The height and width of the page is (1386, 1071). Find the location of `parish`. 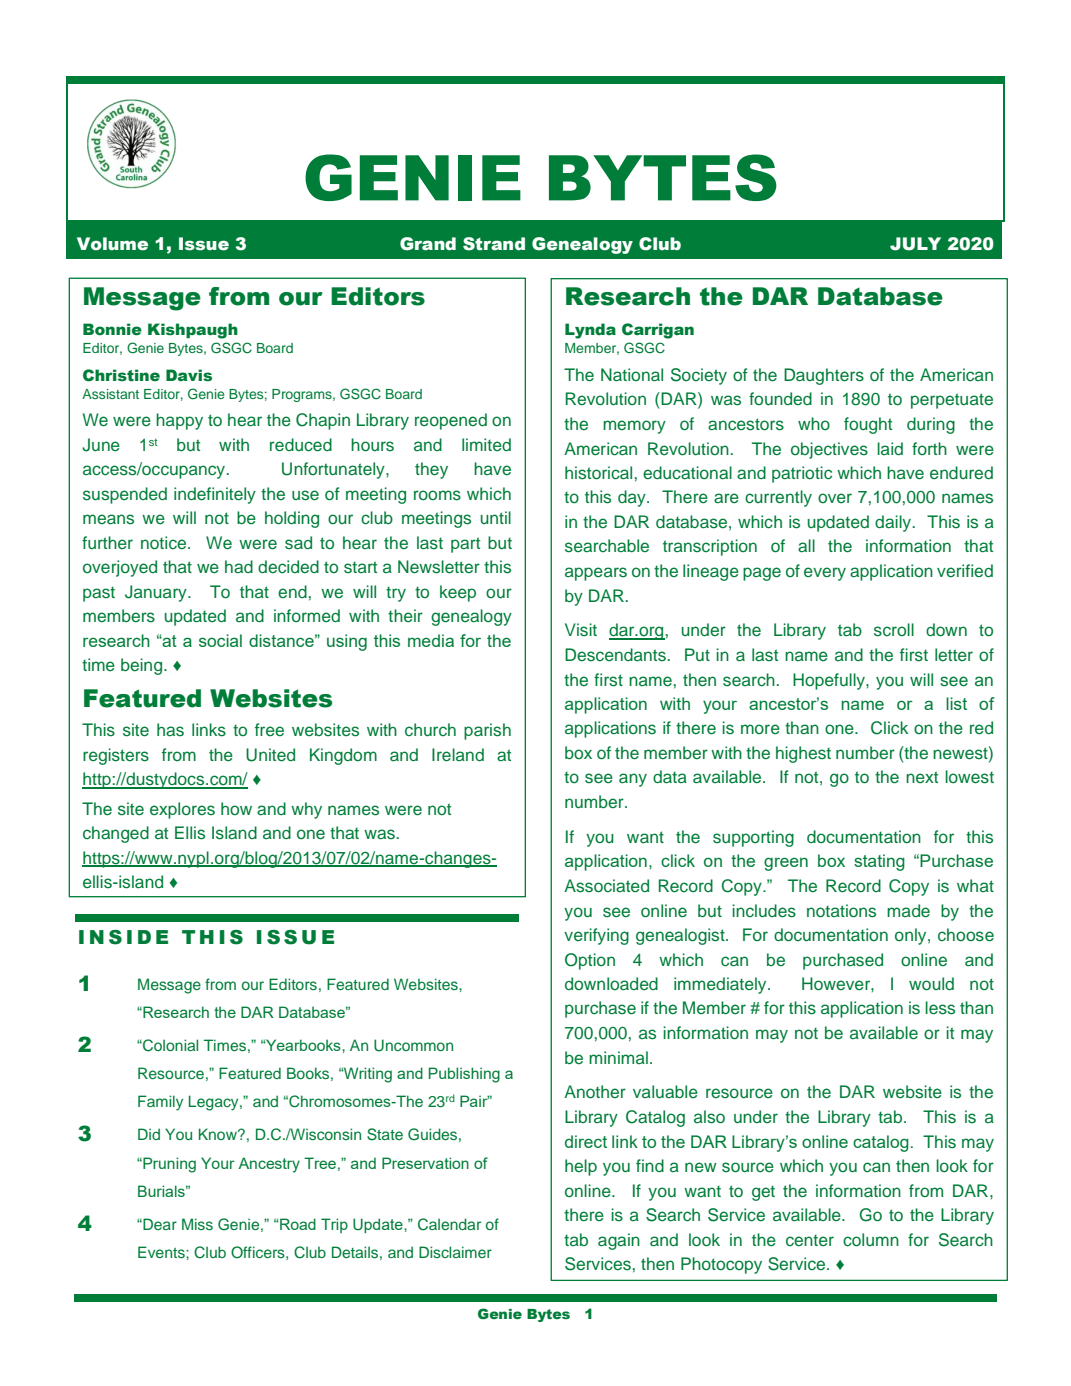

parish is located at coordinates (487, 731).
